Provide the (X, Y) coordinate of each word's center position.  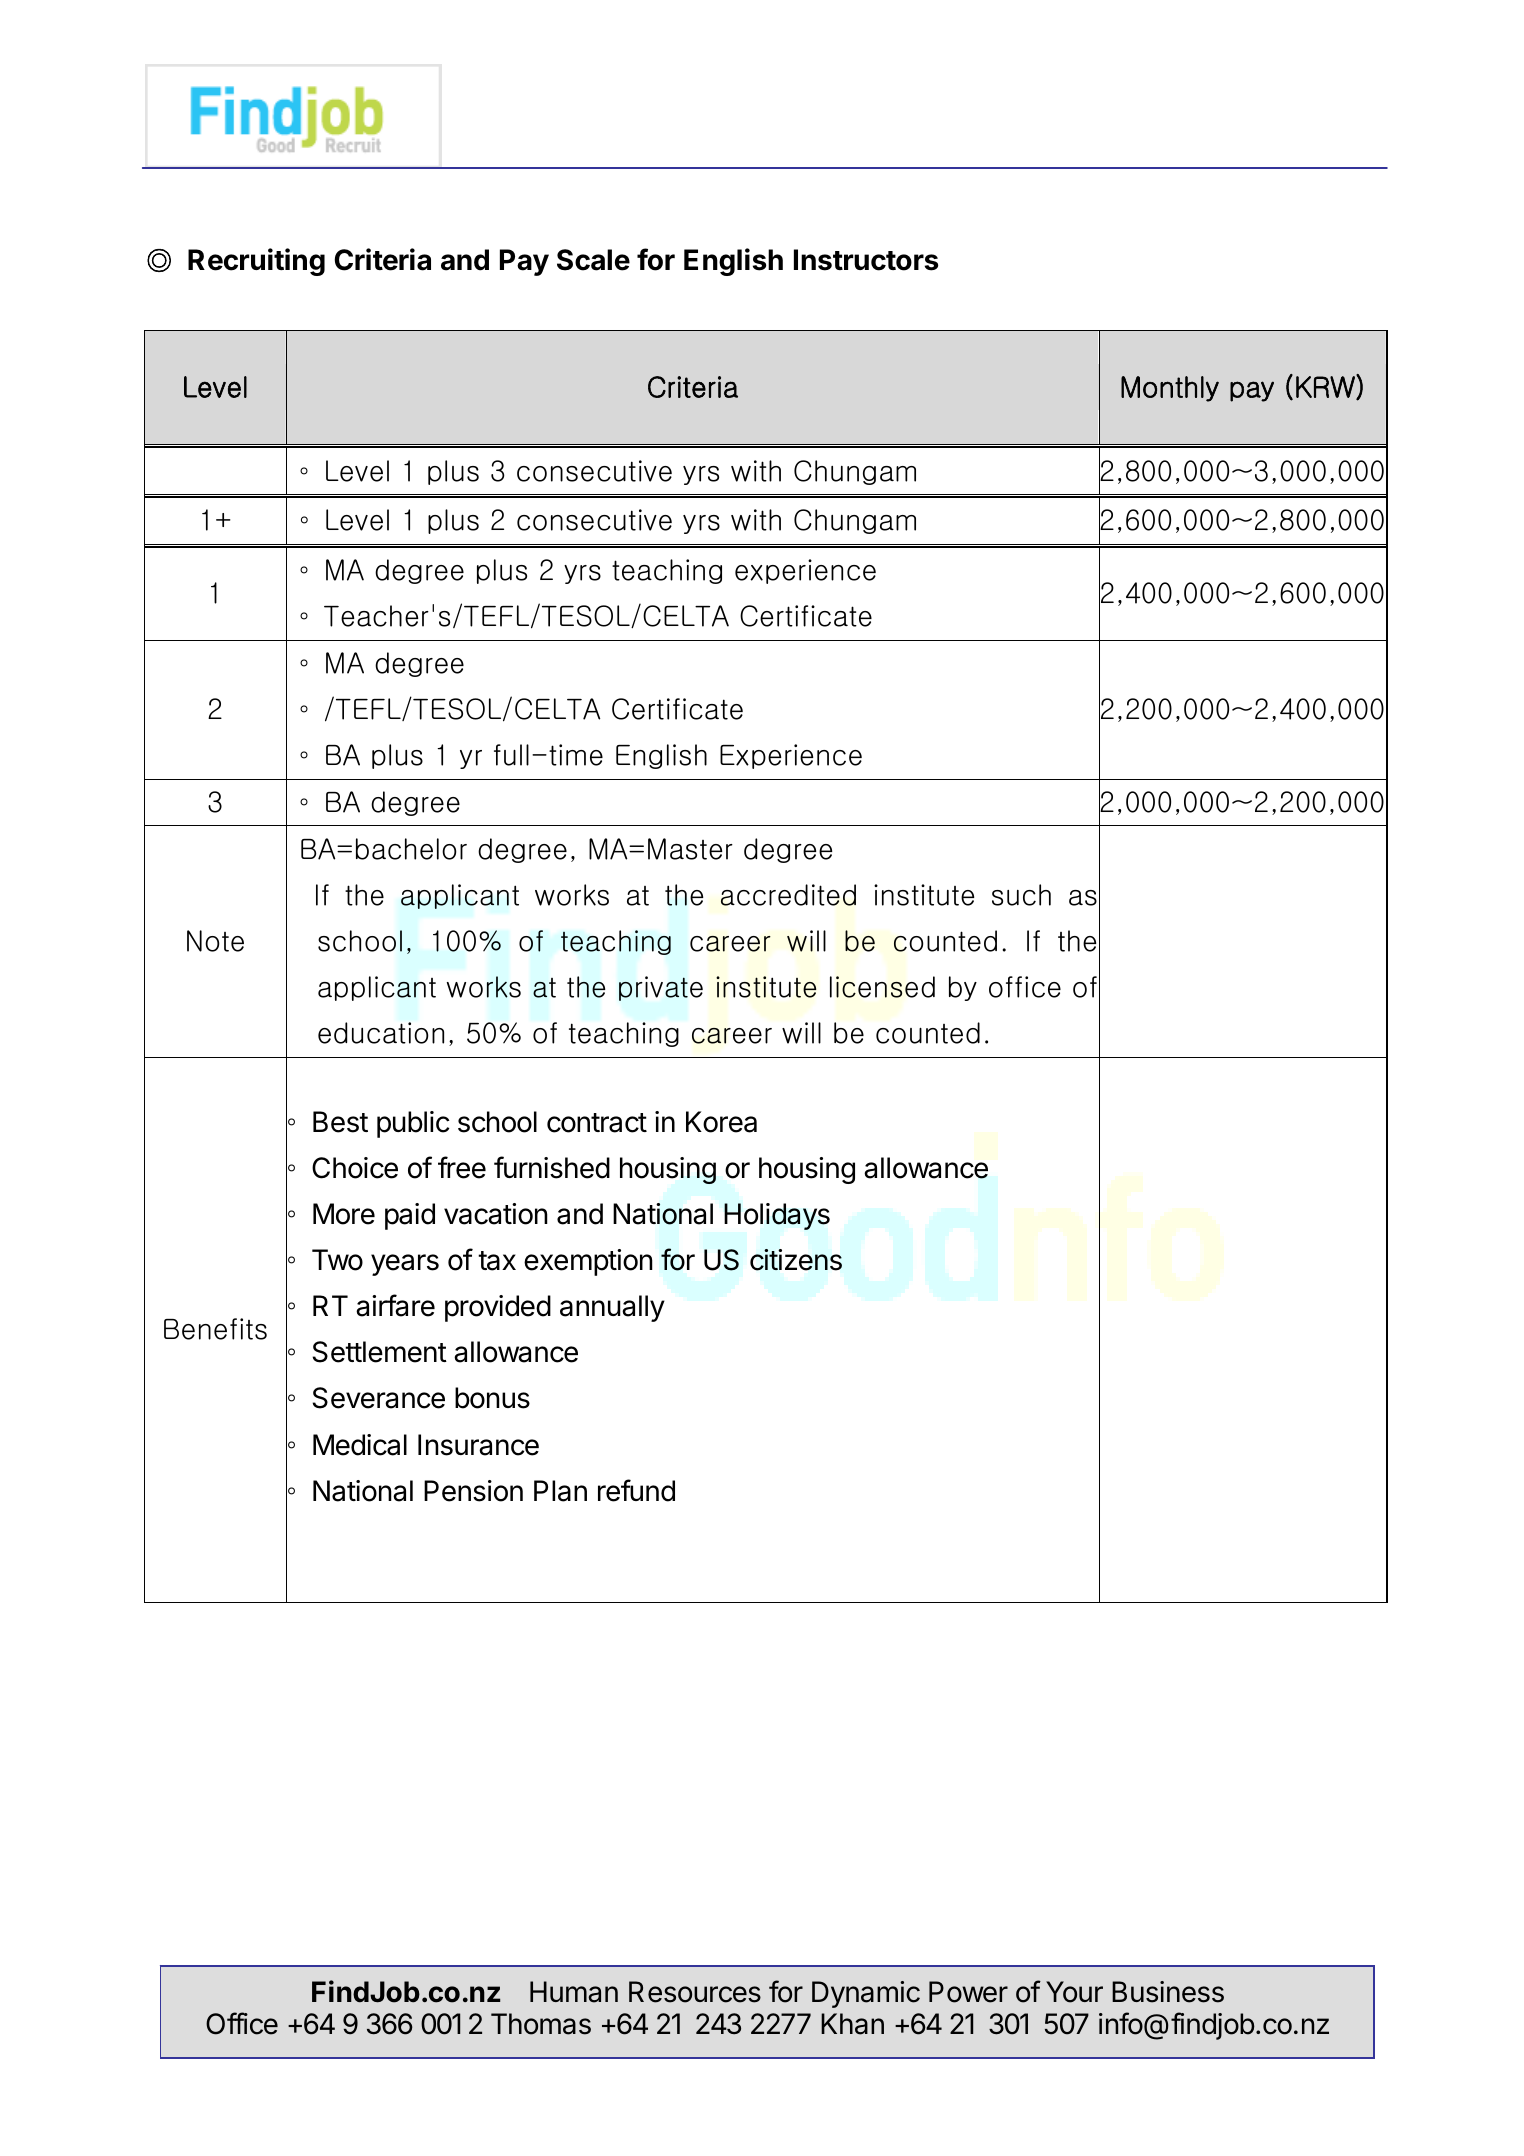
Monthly (1170, 389)
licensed (882, 987)
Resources (695, 1992)
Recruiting (256, 262)
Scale (593, 260)
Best (340, 1122)
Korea (721, 1122)
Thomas (541, 2024)
